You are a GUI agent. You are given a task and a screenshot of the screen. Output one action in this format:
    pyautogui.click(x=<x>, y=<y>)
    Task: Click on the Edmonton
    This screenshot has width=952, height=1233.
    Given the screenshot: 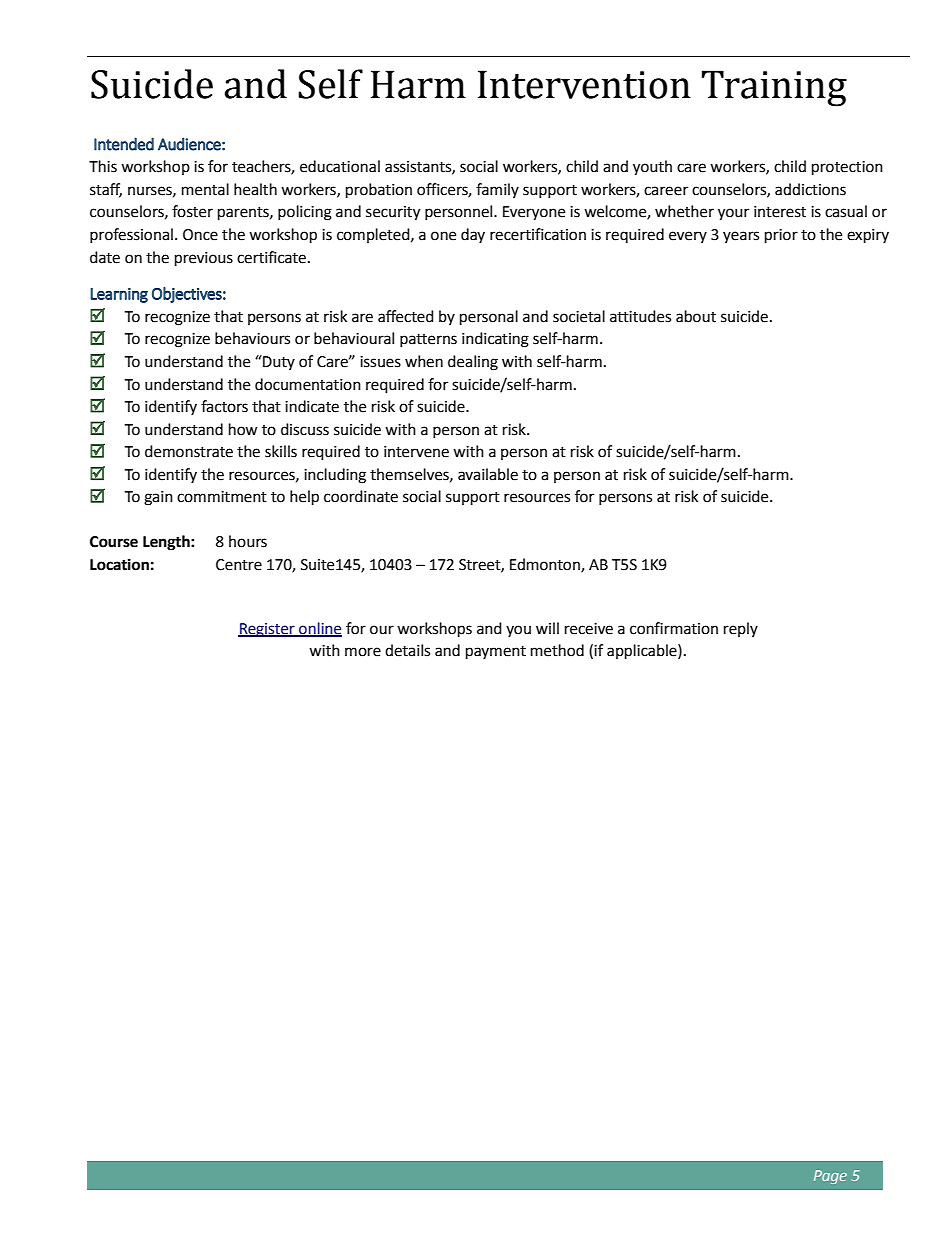 What is the action you would take?
    pyautogui.click(x=546, y=565)
